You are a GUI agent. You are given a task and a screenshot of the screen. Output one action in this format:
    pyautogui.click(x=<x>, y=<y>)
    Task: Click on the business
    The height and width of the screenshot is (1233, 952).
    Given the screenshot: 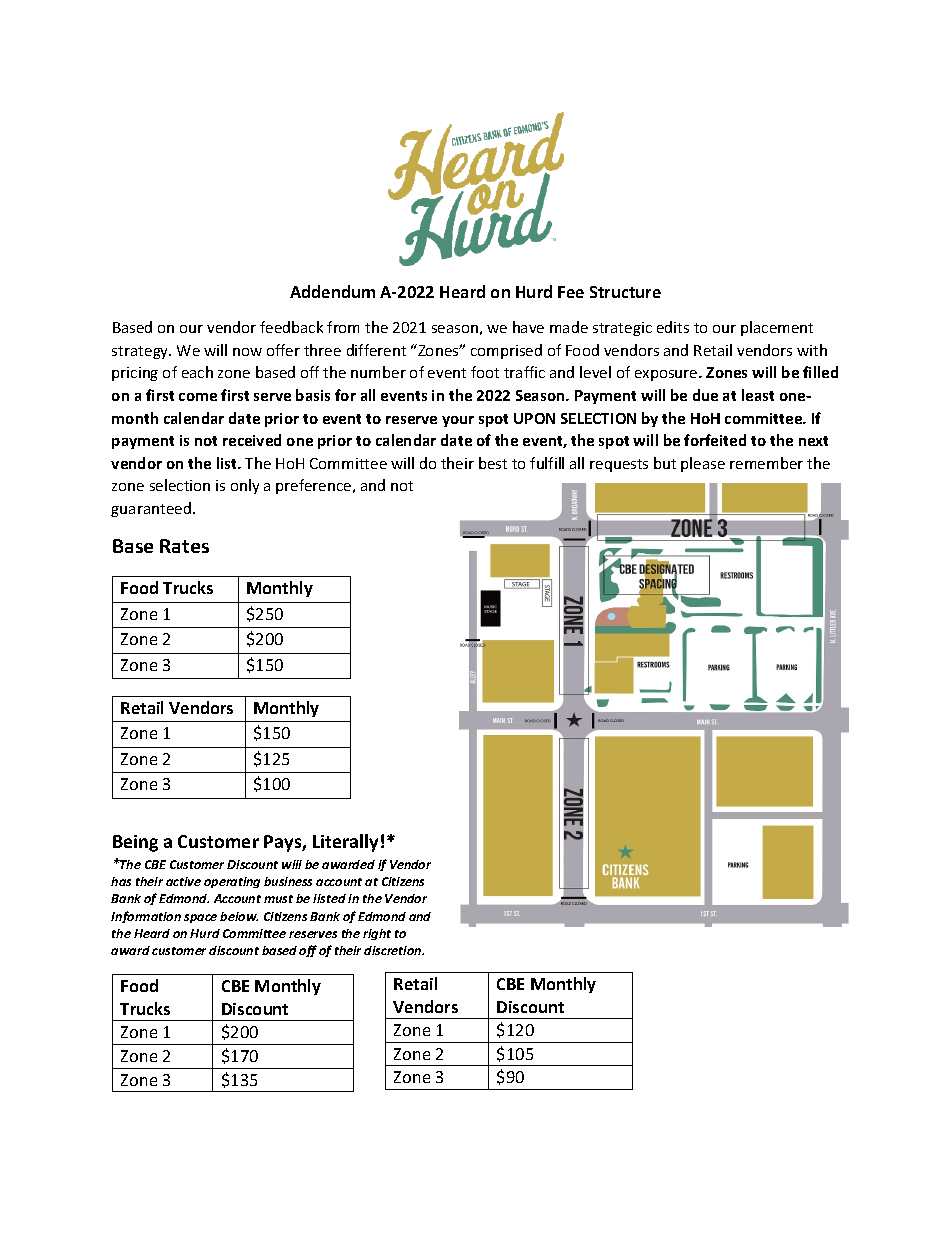 What is the action you would take?
    pyautogui.click(x=288, y=881)
